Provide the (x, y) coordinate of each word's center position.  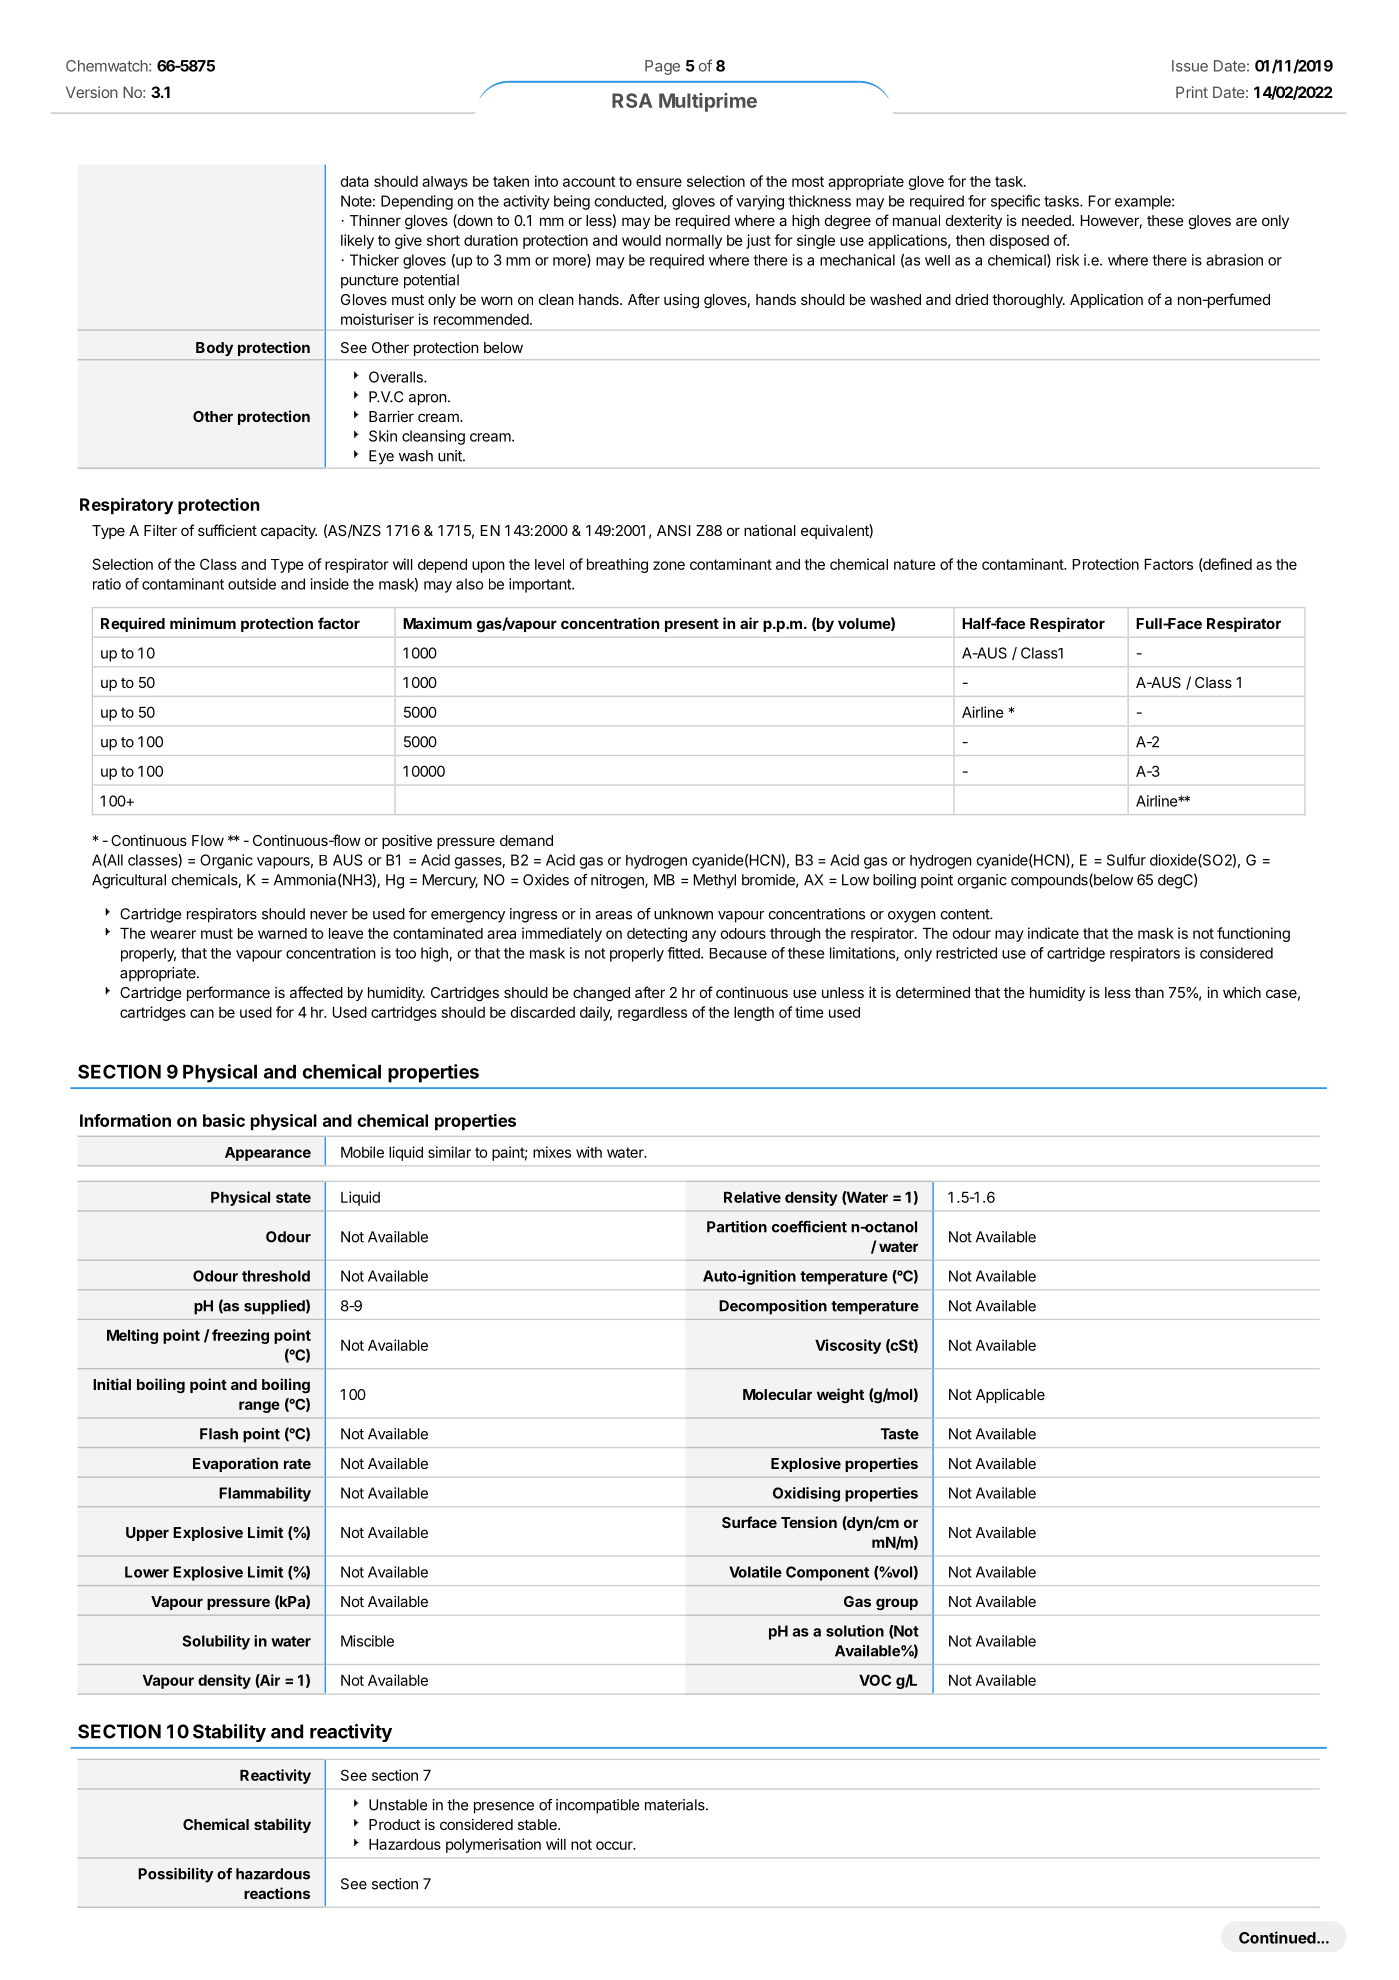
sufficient (227, 530)
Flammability (265, 1494)
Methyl (715, 881)
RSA (632, 100)
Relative (752, 1197)
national (770, 530)
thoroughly (1028, 301)
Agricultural (129, 881)
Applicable (1010, 1396)
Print (1192, 92)
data (354, 181)
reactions (277, 1893)
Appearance (268, 1154)
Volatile (755, 1572)
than (1149, 992)
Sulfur (1126, 860)
